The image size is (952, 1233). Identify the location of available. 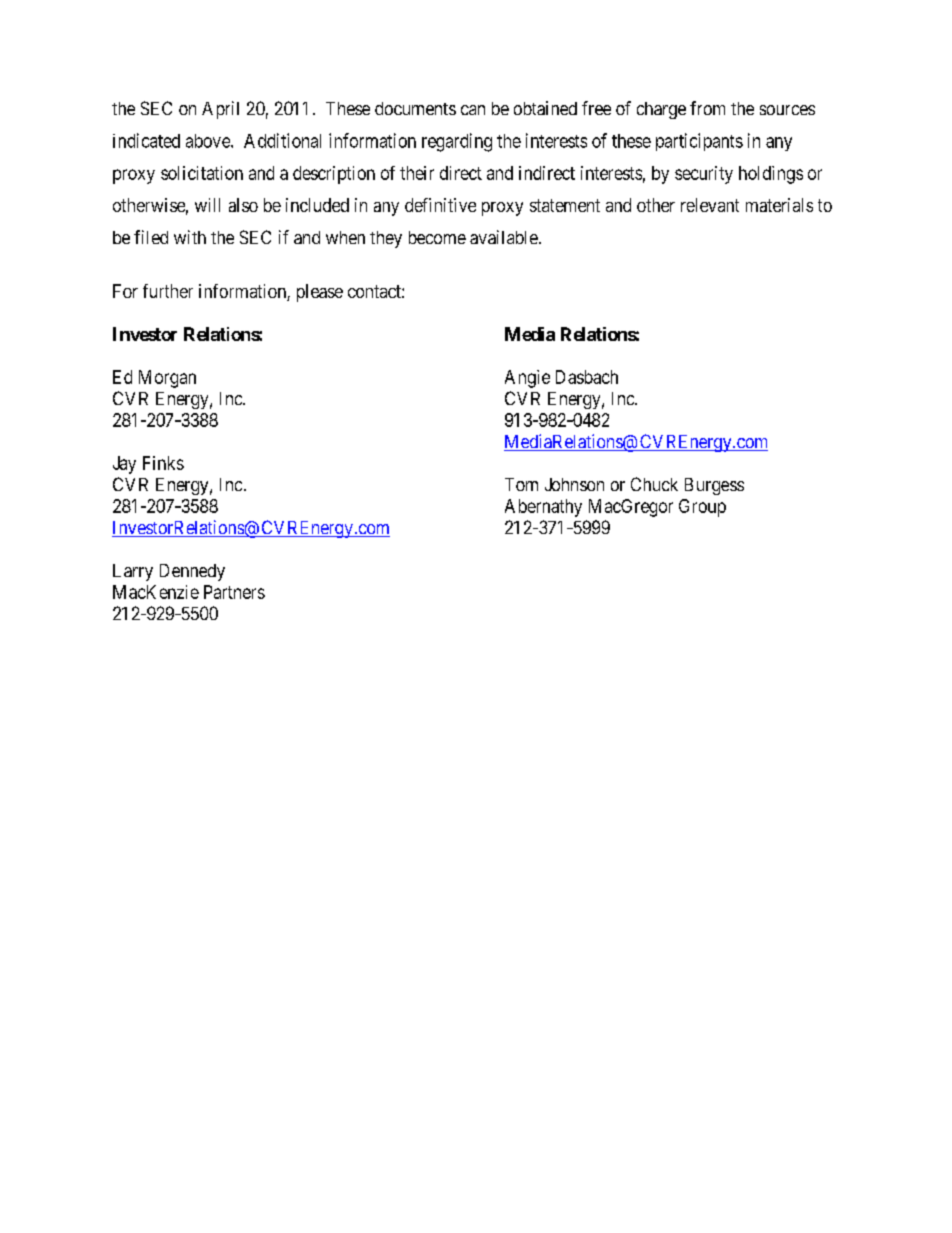
(504, 237).
